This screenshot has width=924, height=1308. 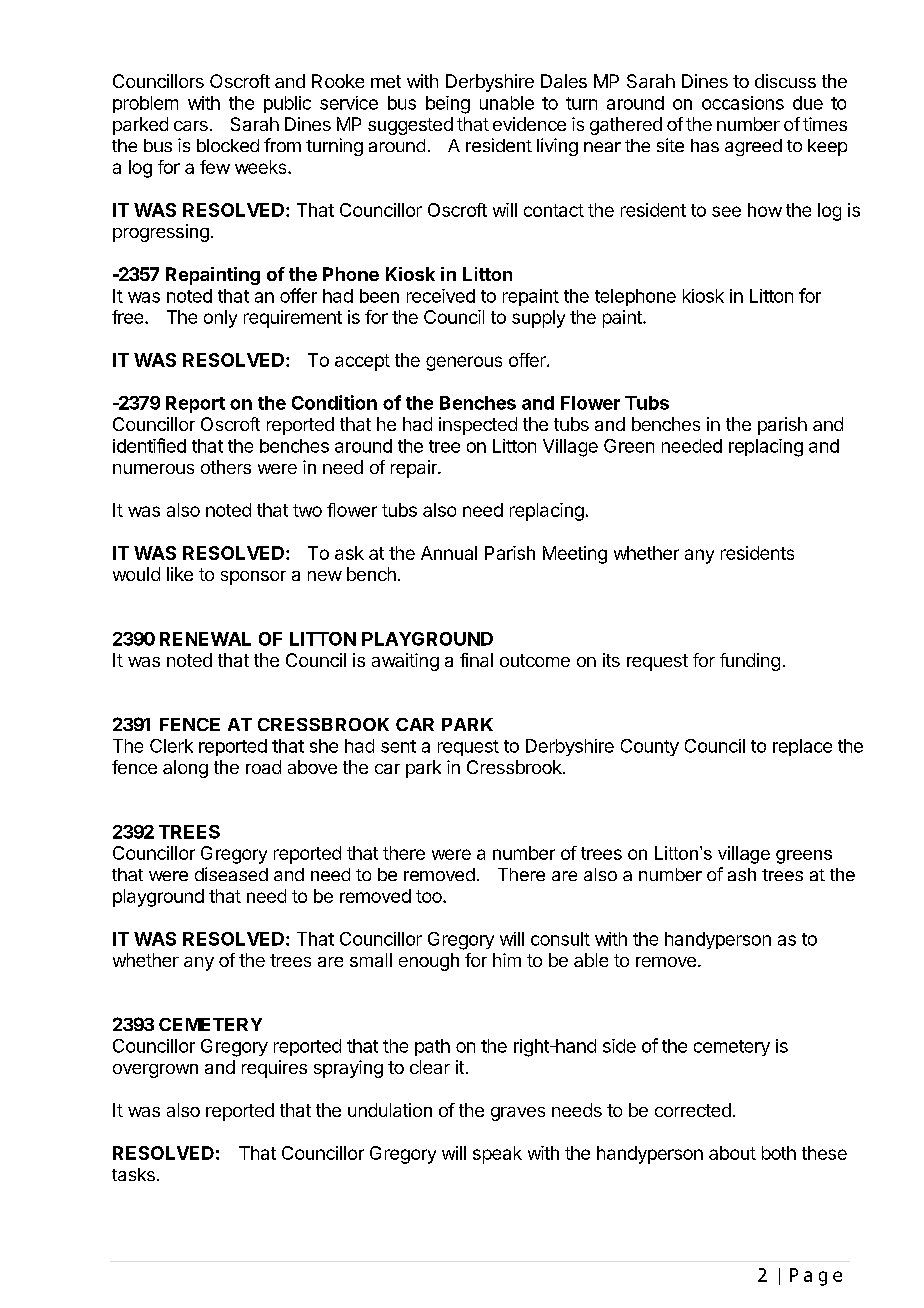 What do you see at coordinates (575, 555) in the screenshot?
I see `Meeting` at bounding box center [575, 555].
